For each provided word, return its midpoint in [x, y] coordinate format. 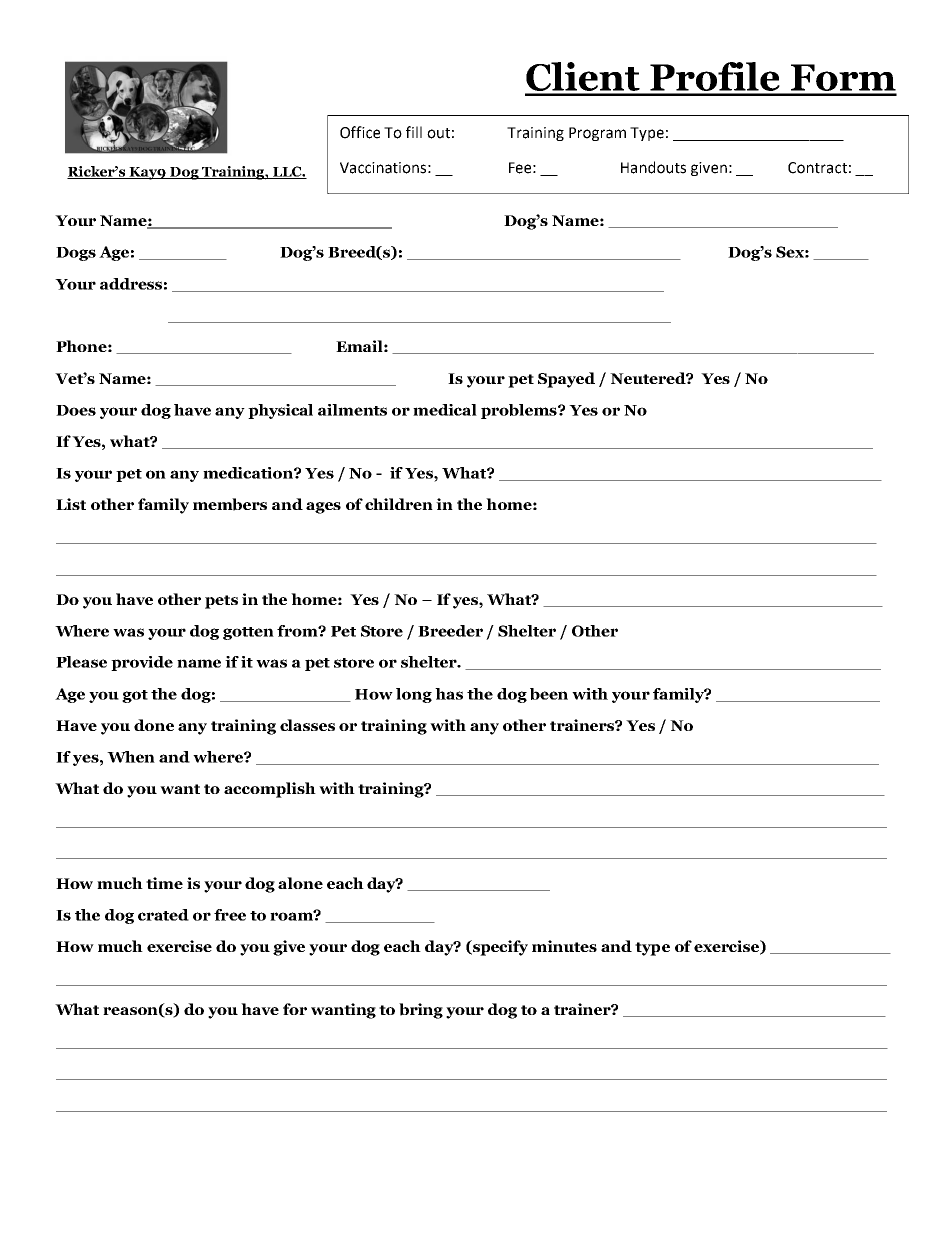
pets [221, 602]
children [399, 504]
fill [414, 132]
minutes [564, 946]
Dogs [76, 254]
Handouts [653, 167]
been [549, 694]
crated [163, 915]
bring [421, 1011]
